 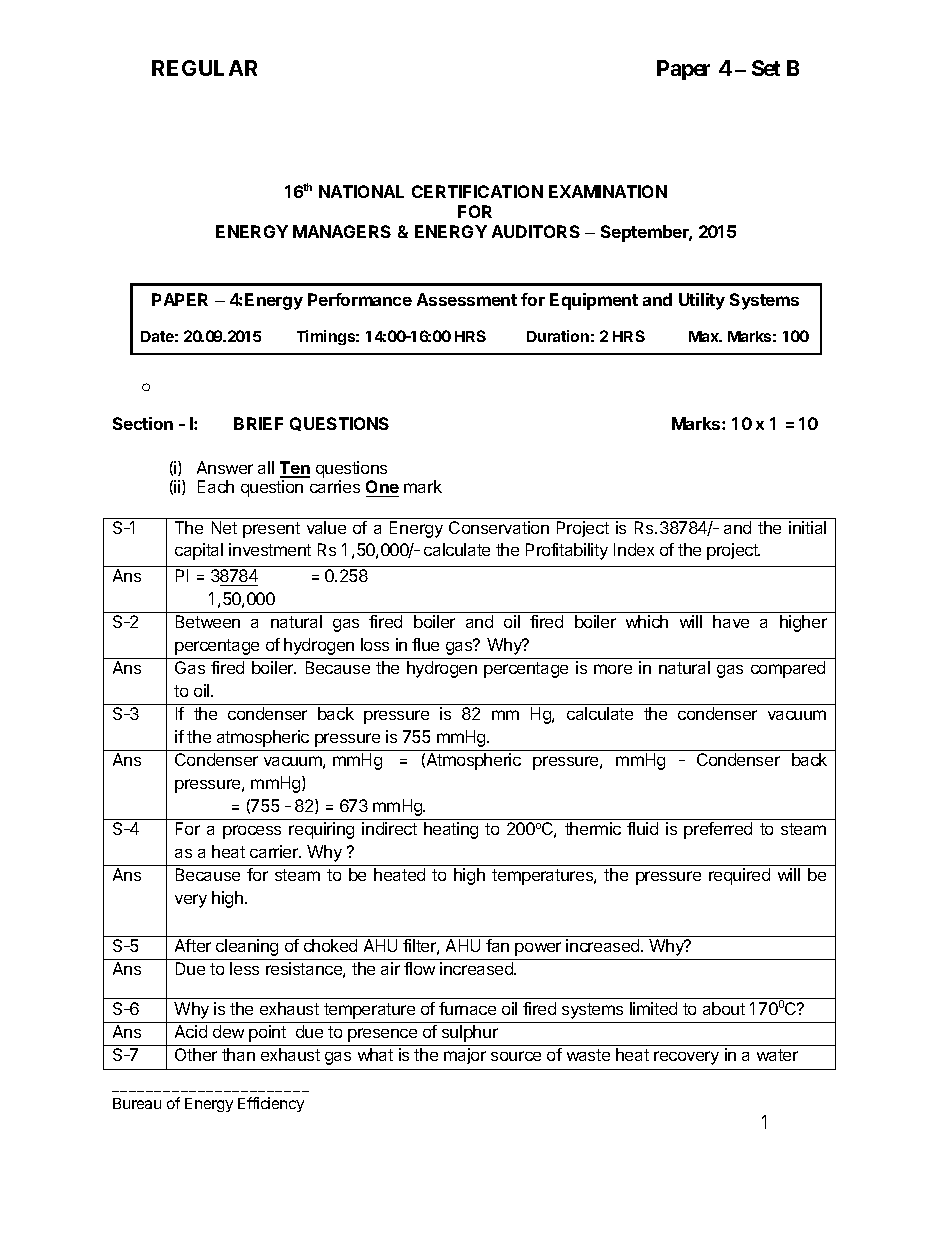 What do you see at coordinates (766, 68) in the document?
I see `Set` at bounding box center [766, 68].
